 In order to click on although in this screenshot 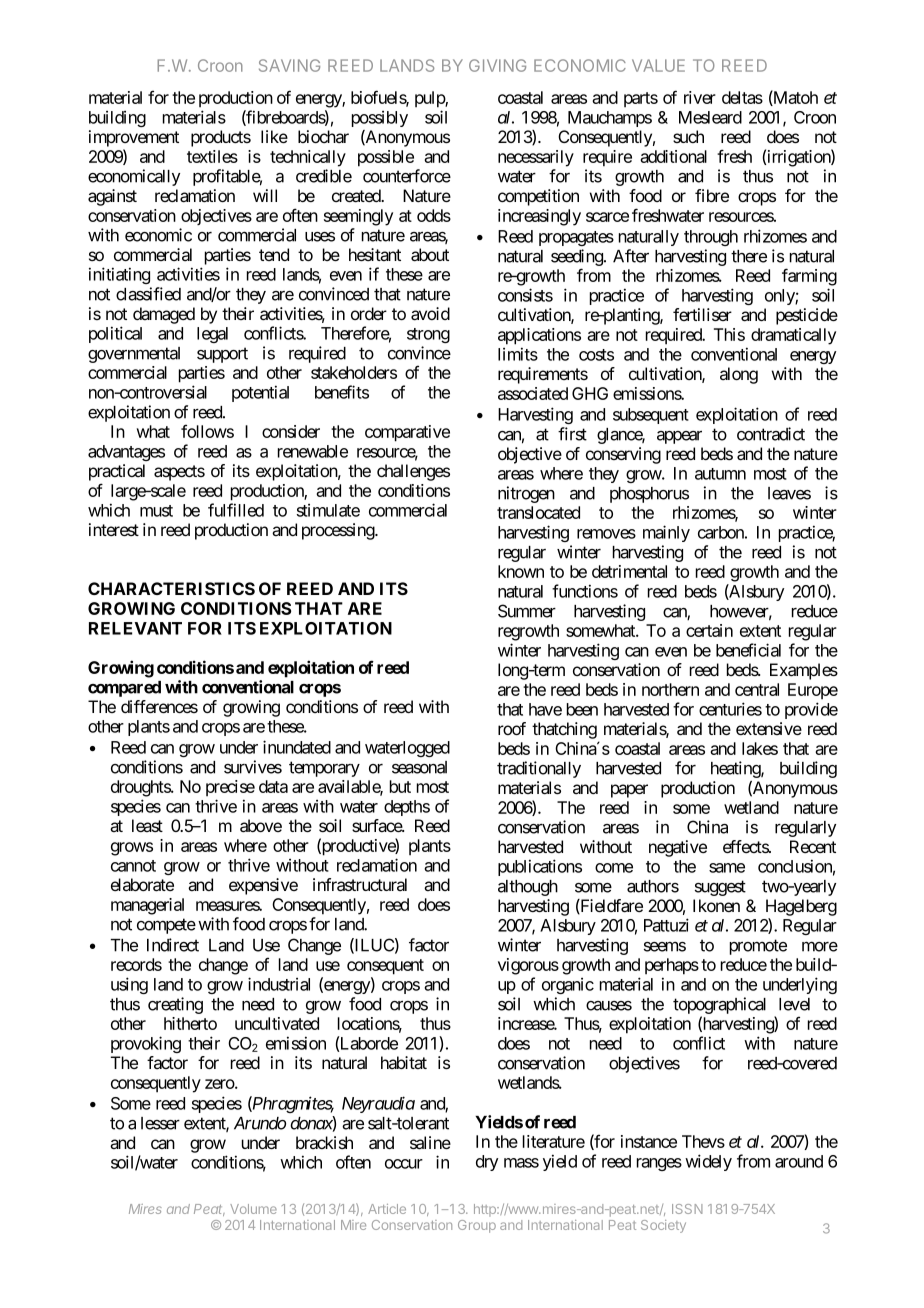, I will do `click(528, 888)`.
